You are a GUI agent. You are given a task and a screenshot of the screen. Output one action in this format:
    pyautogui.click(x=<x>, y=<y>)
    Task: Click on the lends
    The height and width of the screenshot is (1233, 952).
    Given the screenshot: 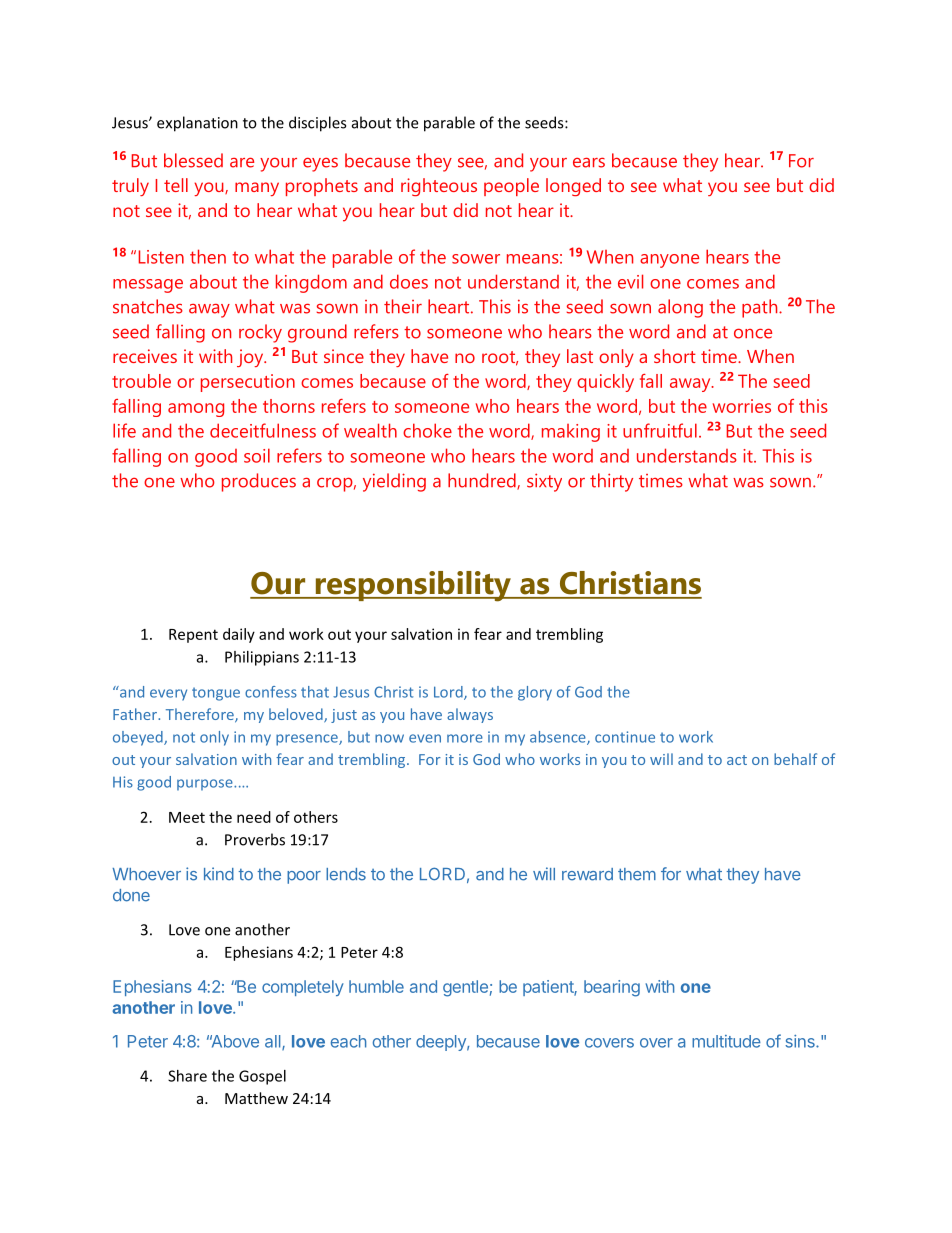 What is the action you would take?
    pyautogui.click(x=346, y=874)
